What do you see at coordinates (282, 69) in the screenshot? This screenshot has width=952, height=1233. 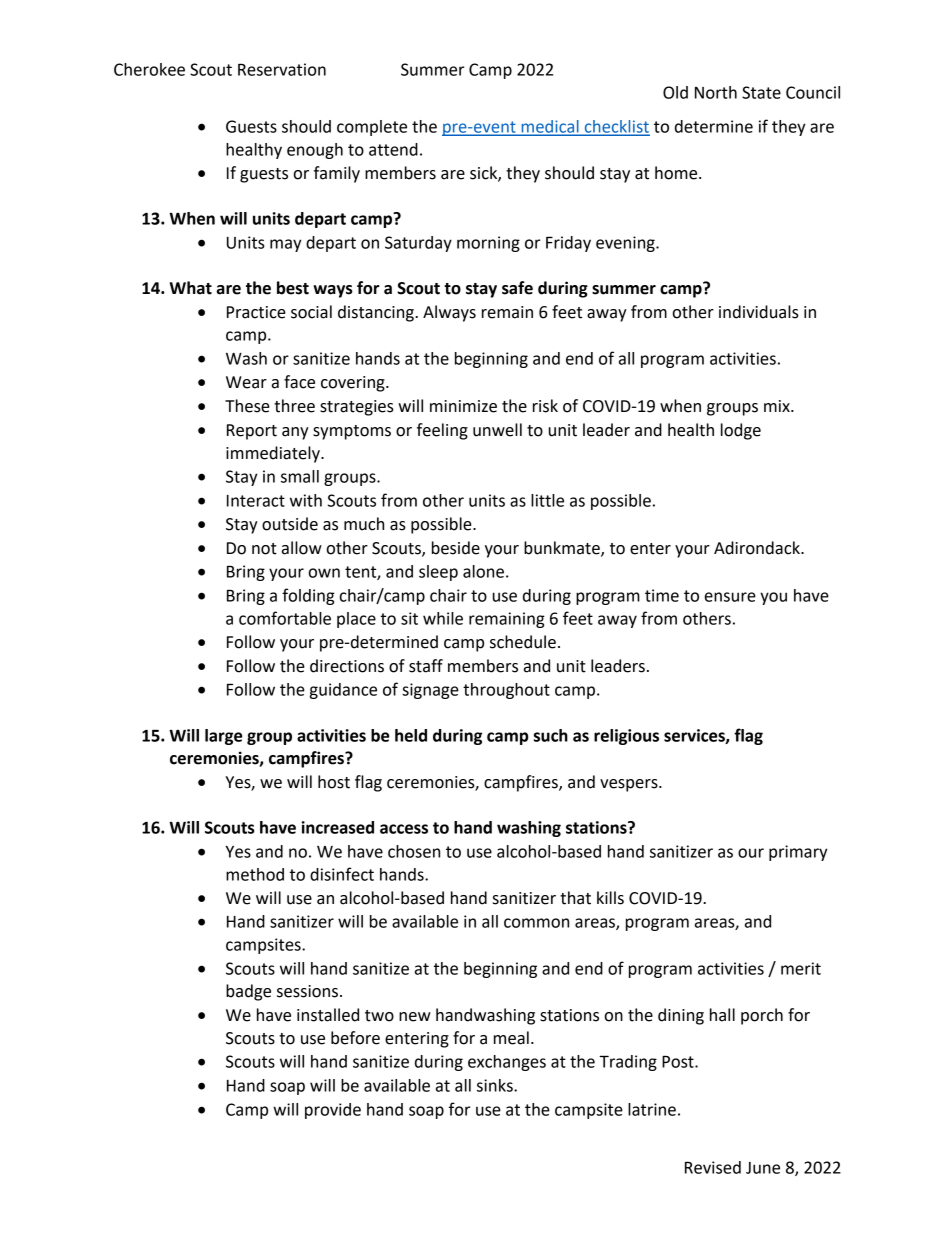 I see `Reservation` at bounding box center [282, 69].
